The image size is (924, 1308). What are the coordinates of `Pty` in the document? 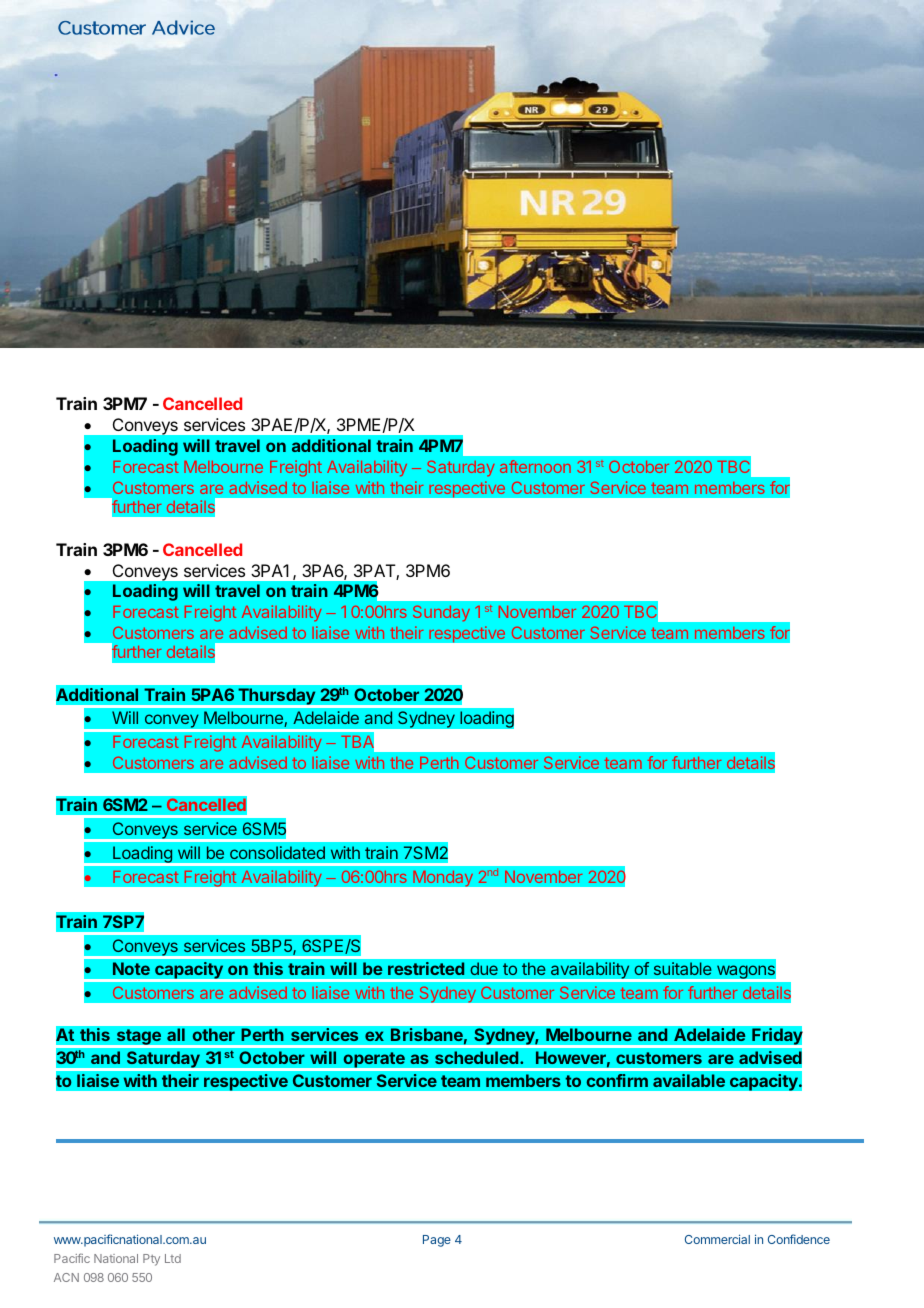 It's located at (151, 1260).
